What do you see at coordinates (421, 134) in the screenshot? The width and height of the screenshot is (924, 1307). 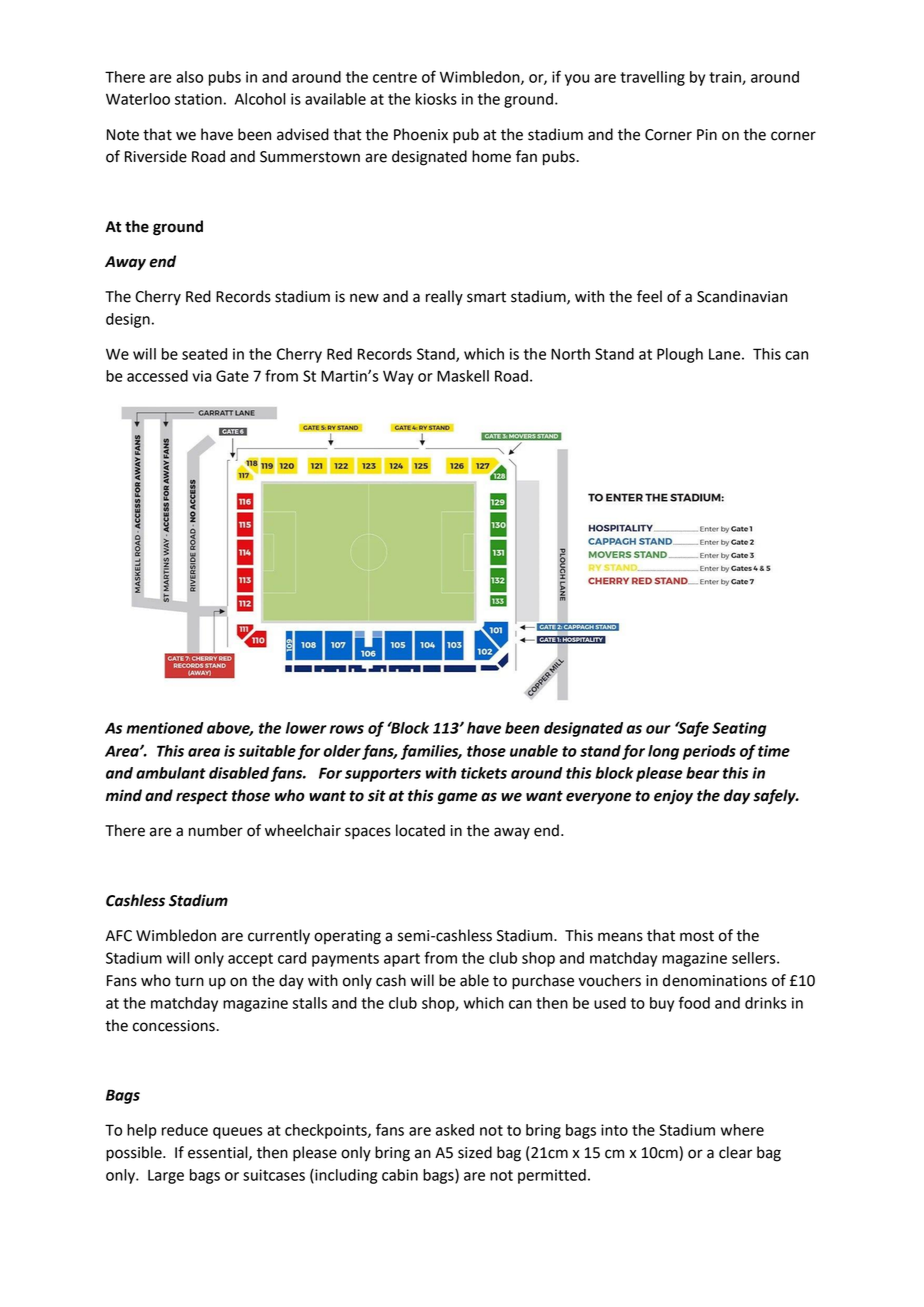 I see `Phoenix` at bounding box center [421, 134].
